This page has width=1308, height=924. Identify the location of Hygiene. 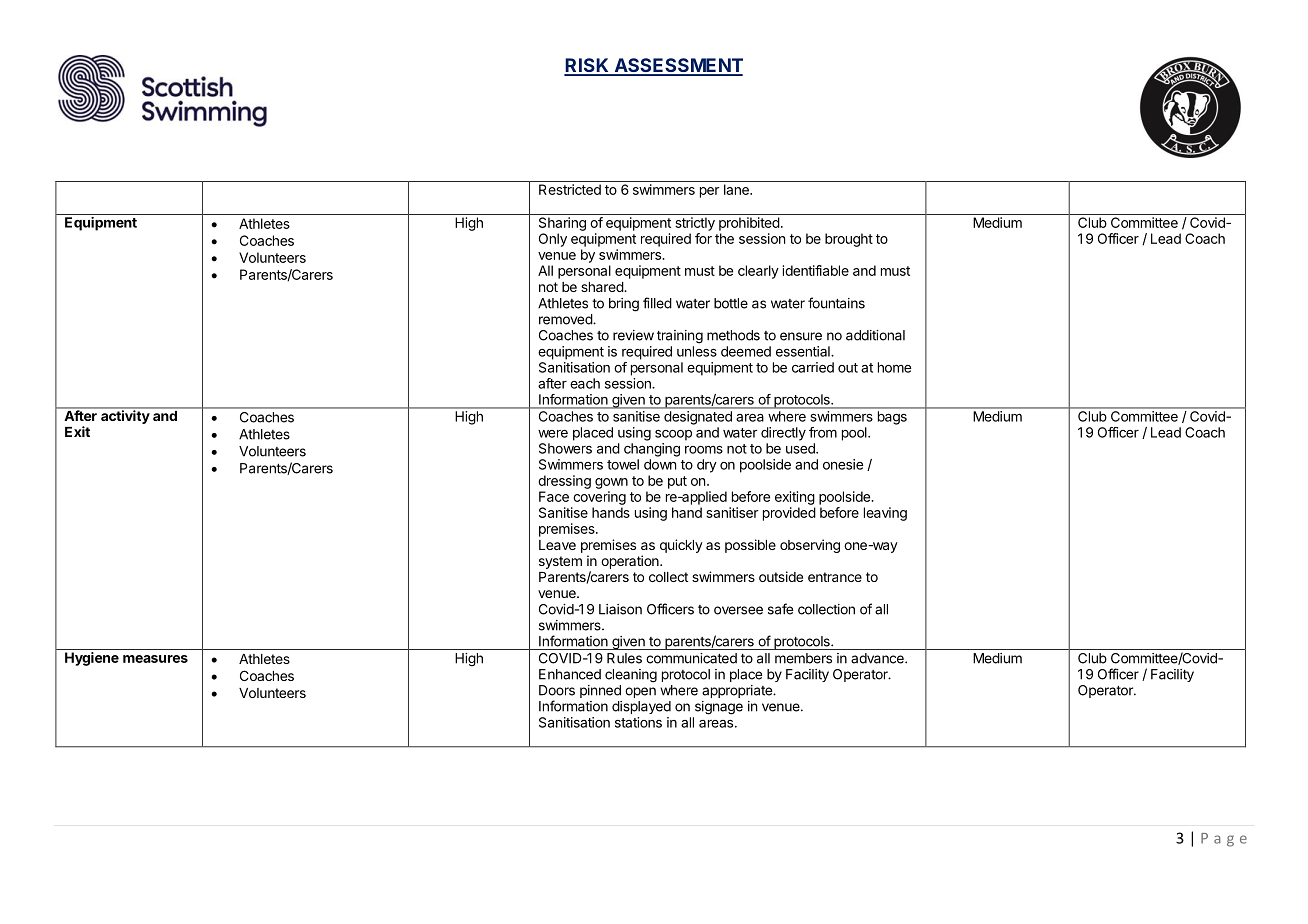
(92, 659).
